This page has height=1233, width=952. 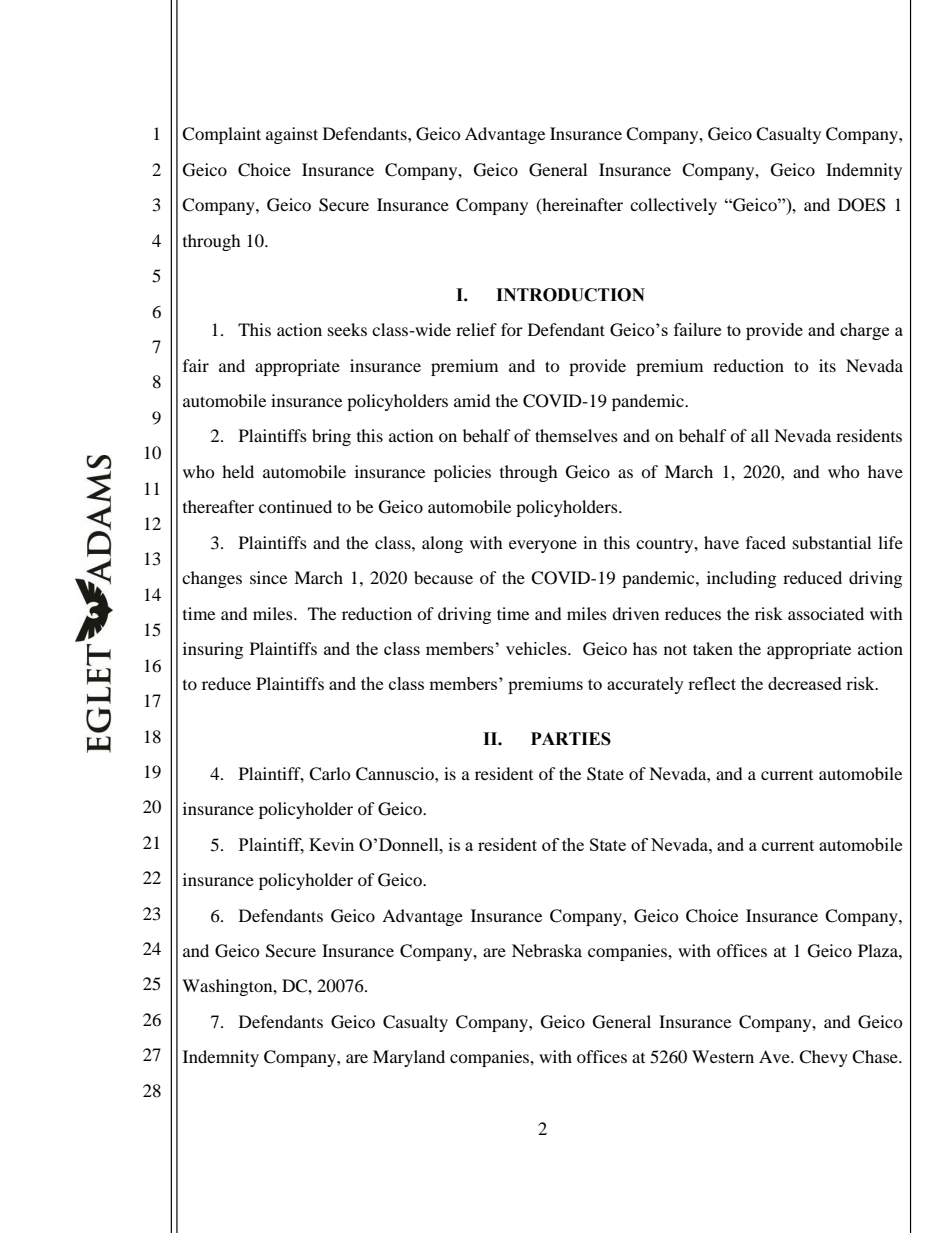 What do you see at coordinates (823, 1058) in the page?
I see `Chevy` at bounding box center [823, 1058].
